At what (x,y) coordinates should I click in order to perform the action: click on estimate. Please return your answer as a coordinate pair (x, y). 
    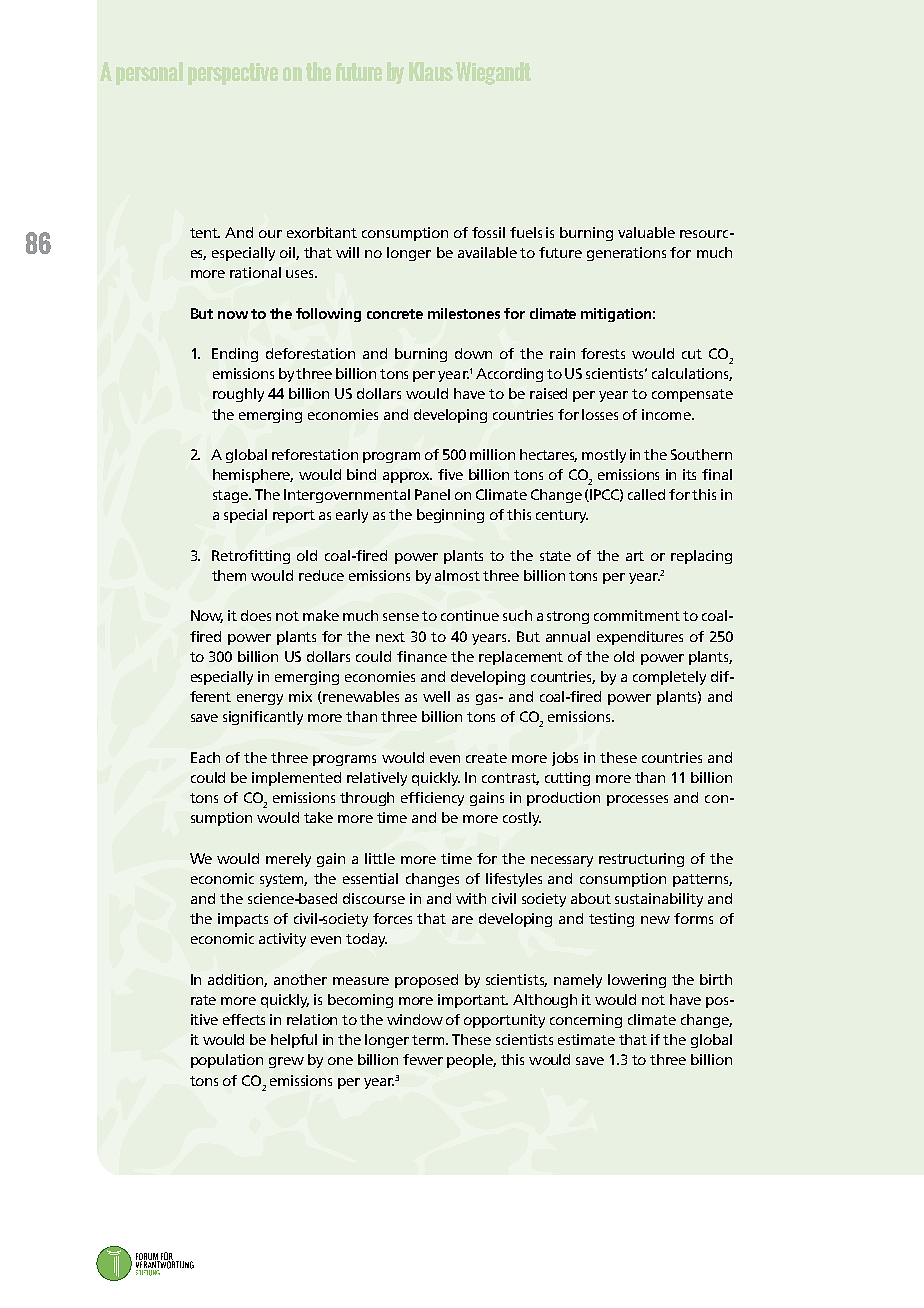
    Looking at the image, I should click on (586, 1039).
